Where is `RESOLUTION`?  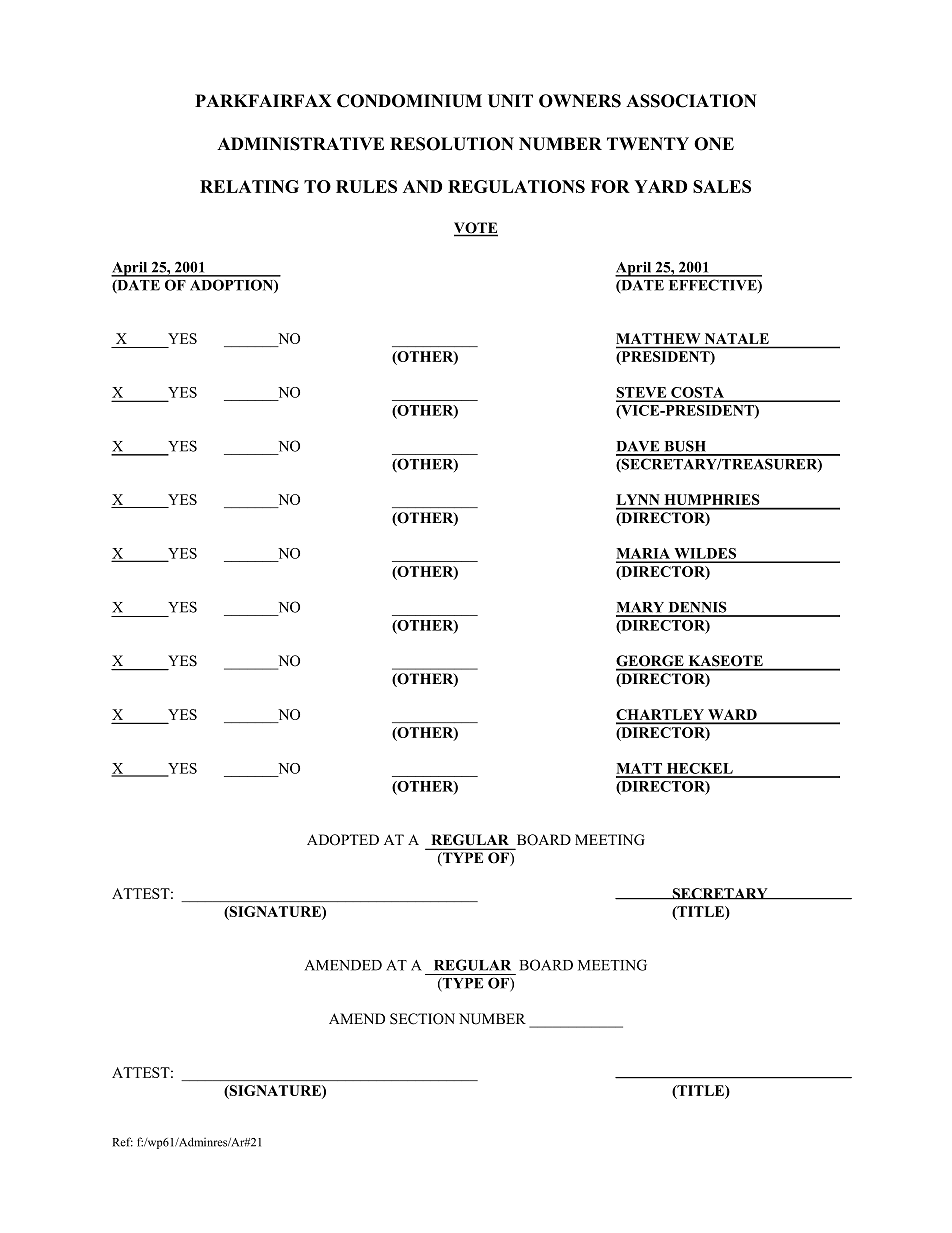 RESOLUTION is located at coordinates (452, 144).
